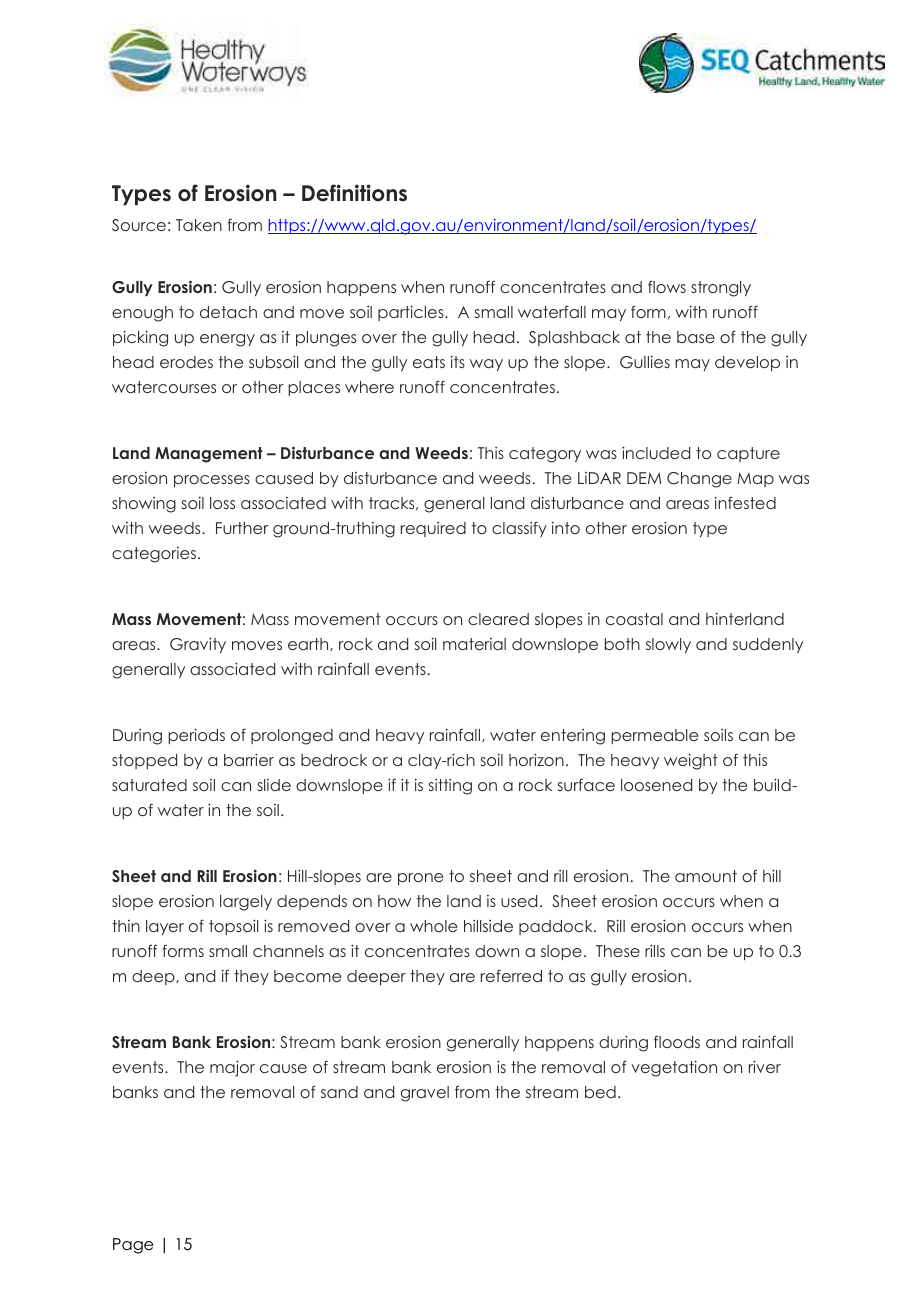 The image size is (924, 1309). I want to click on largely, so click(246, 903).
